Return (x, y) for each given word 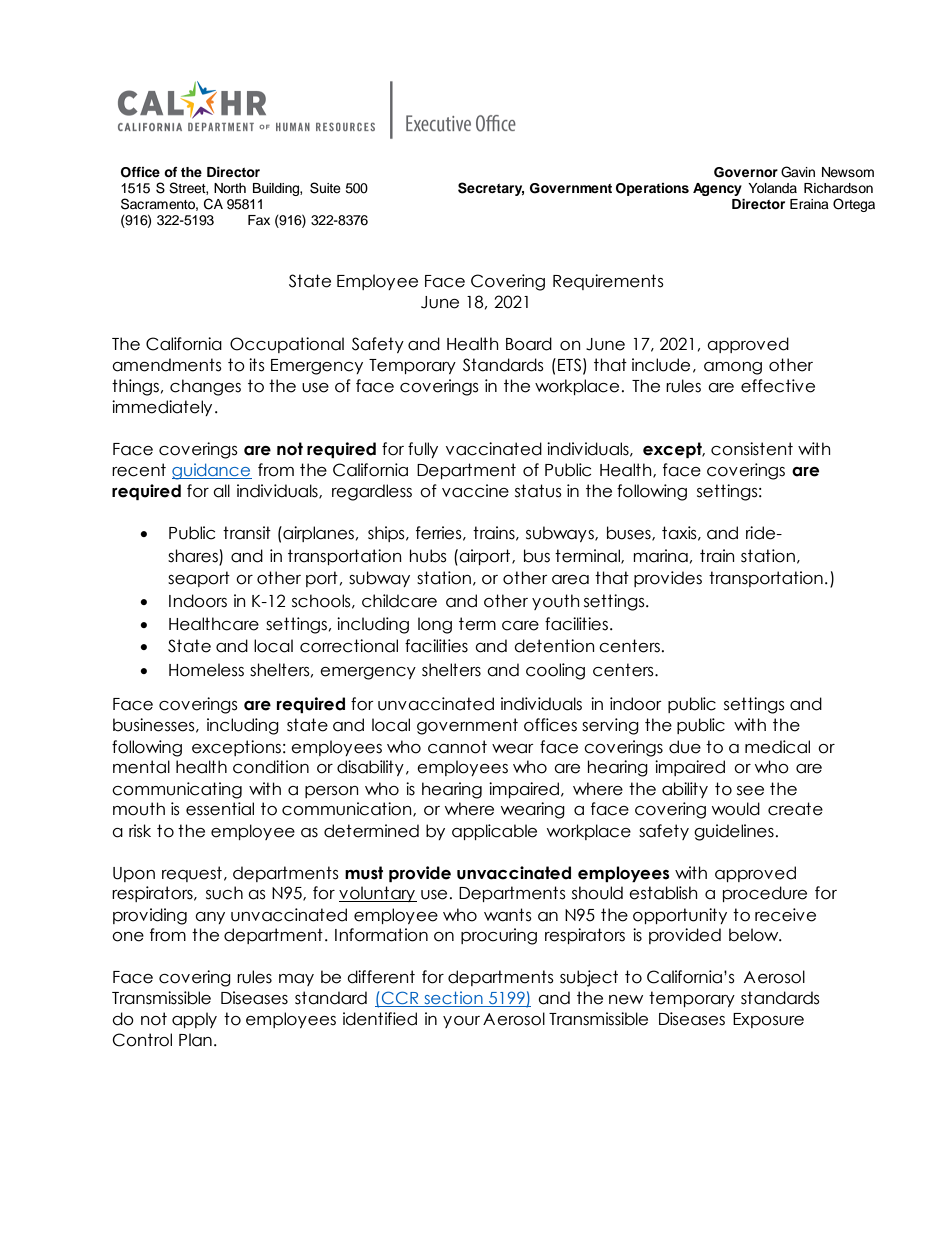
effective (778, 386)
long (435, 625)
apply (194, 1020)
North (230, 188)
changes (205, 387)
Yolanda (772, 188)
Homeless (206, 670)
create (795, 809)
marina (660, 556)
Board (529, 344)
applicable (494, 832)
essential (220, 809)
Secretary (491, 189)
